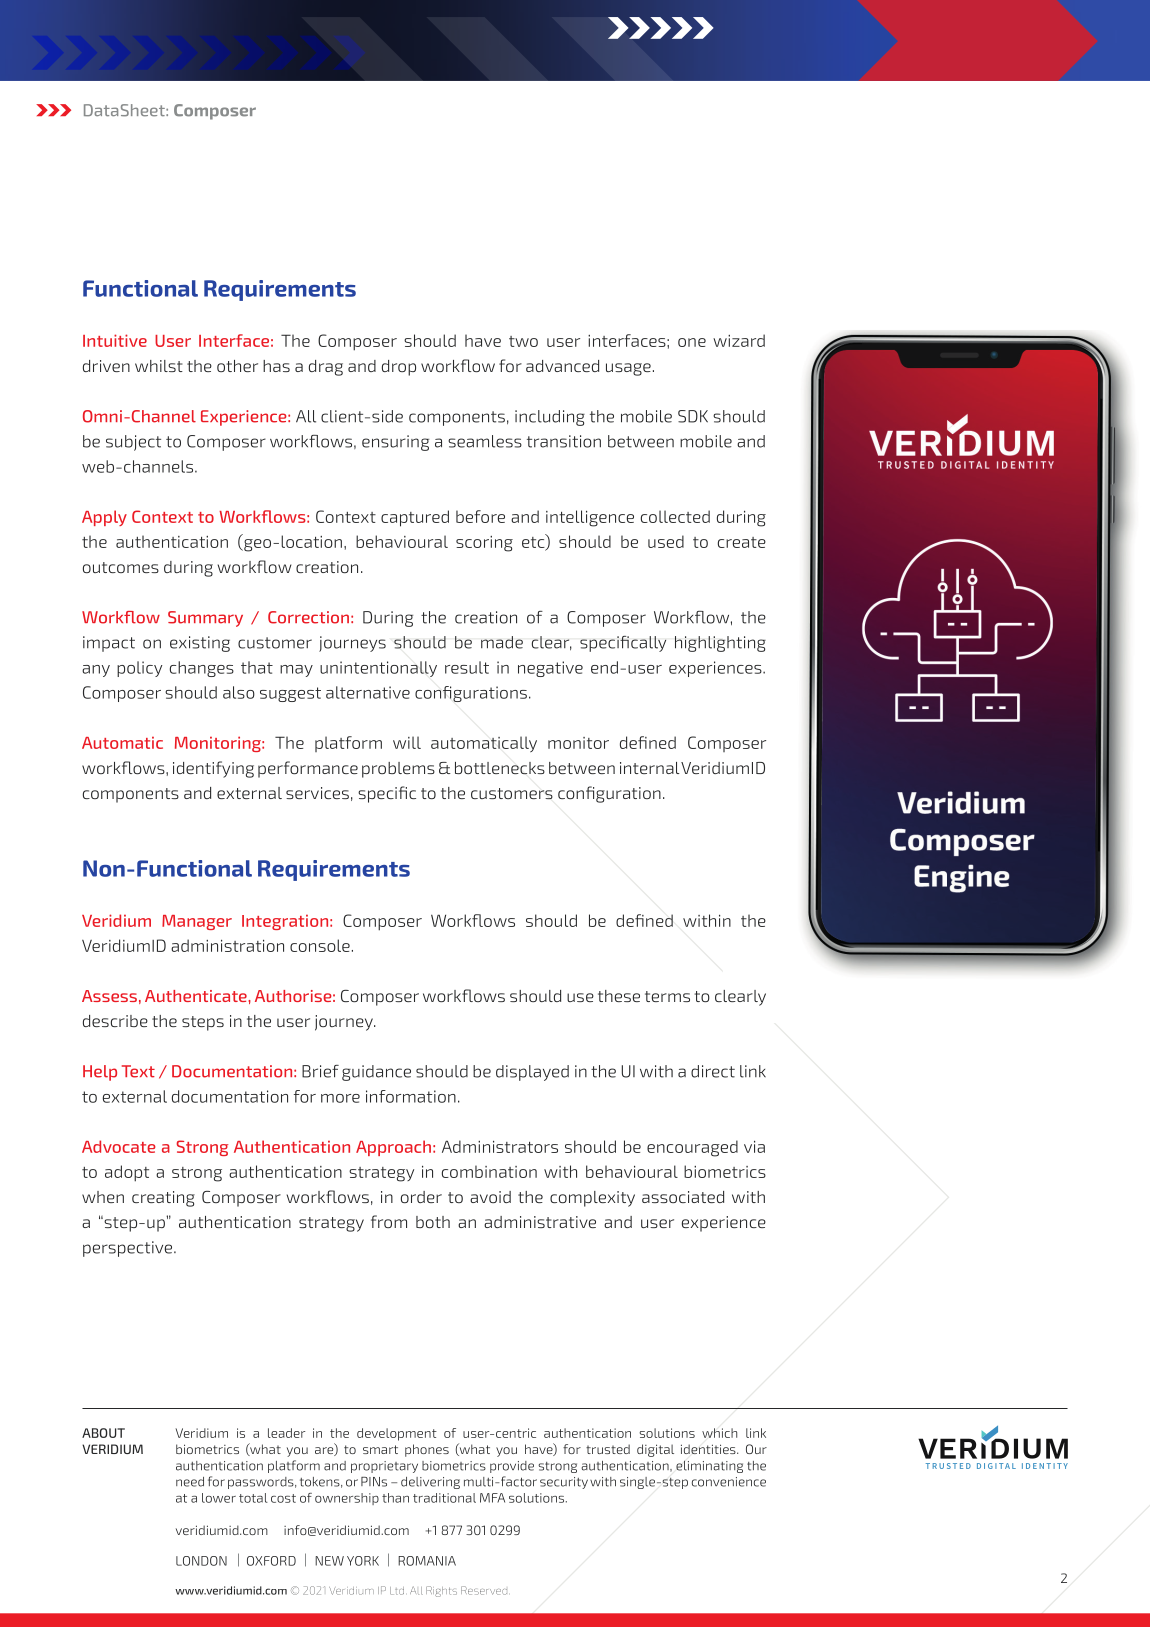  Describe the element at coordinates (320, 945) in the screenshot. I see `console` at that location.
